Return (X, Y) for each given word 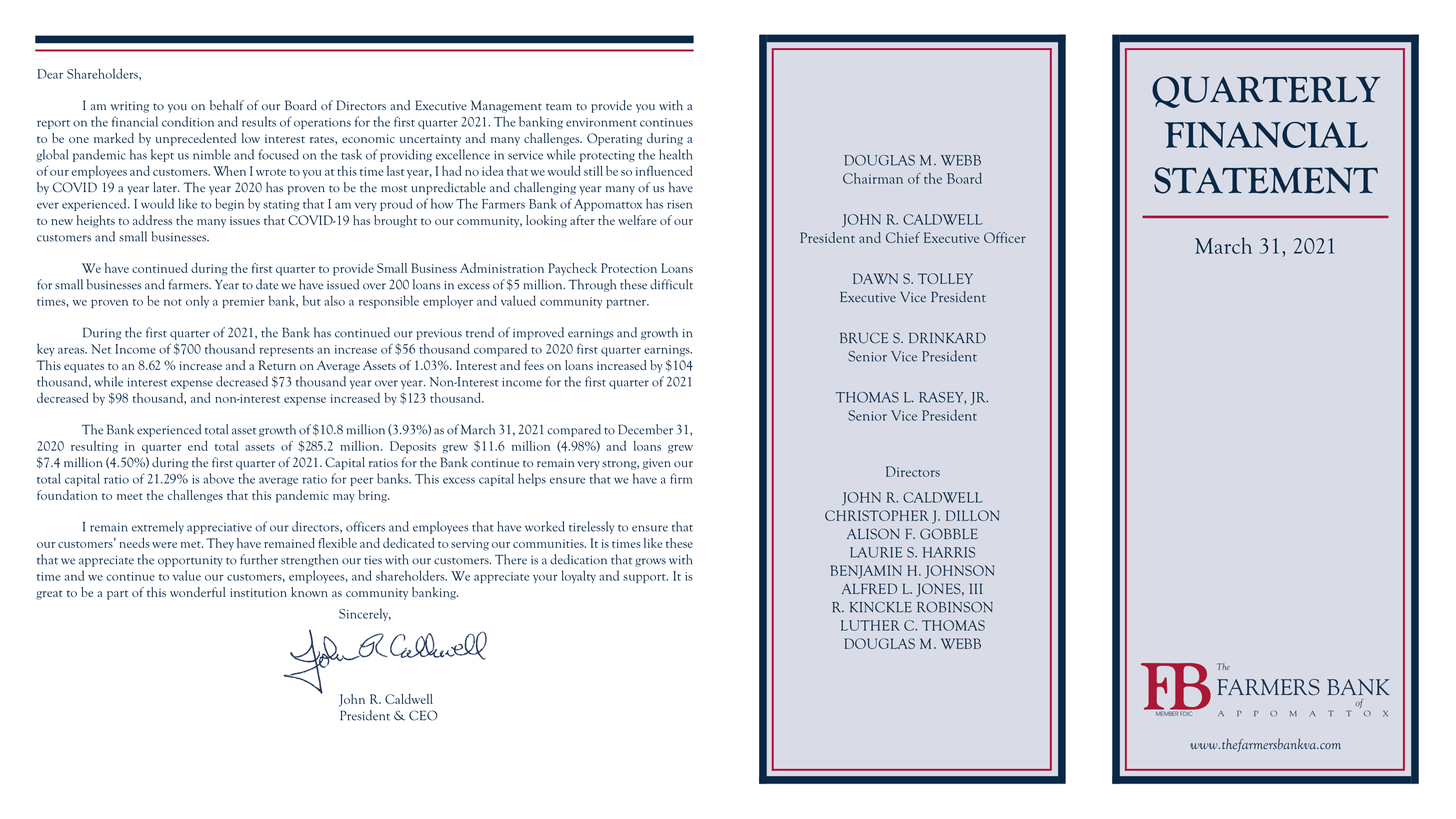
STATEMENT (1266, 180)
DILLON (972, 515)
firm (681, 478)
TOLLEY (945, 278)
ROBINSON (955, 607)
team (559, 106)
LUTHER (870, 625)
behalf (227, 105)
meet (130, 496)
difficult (671, 284)
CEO (423, 715)
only (197, 301)
